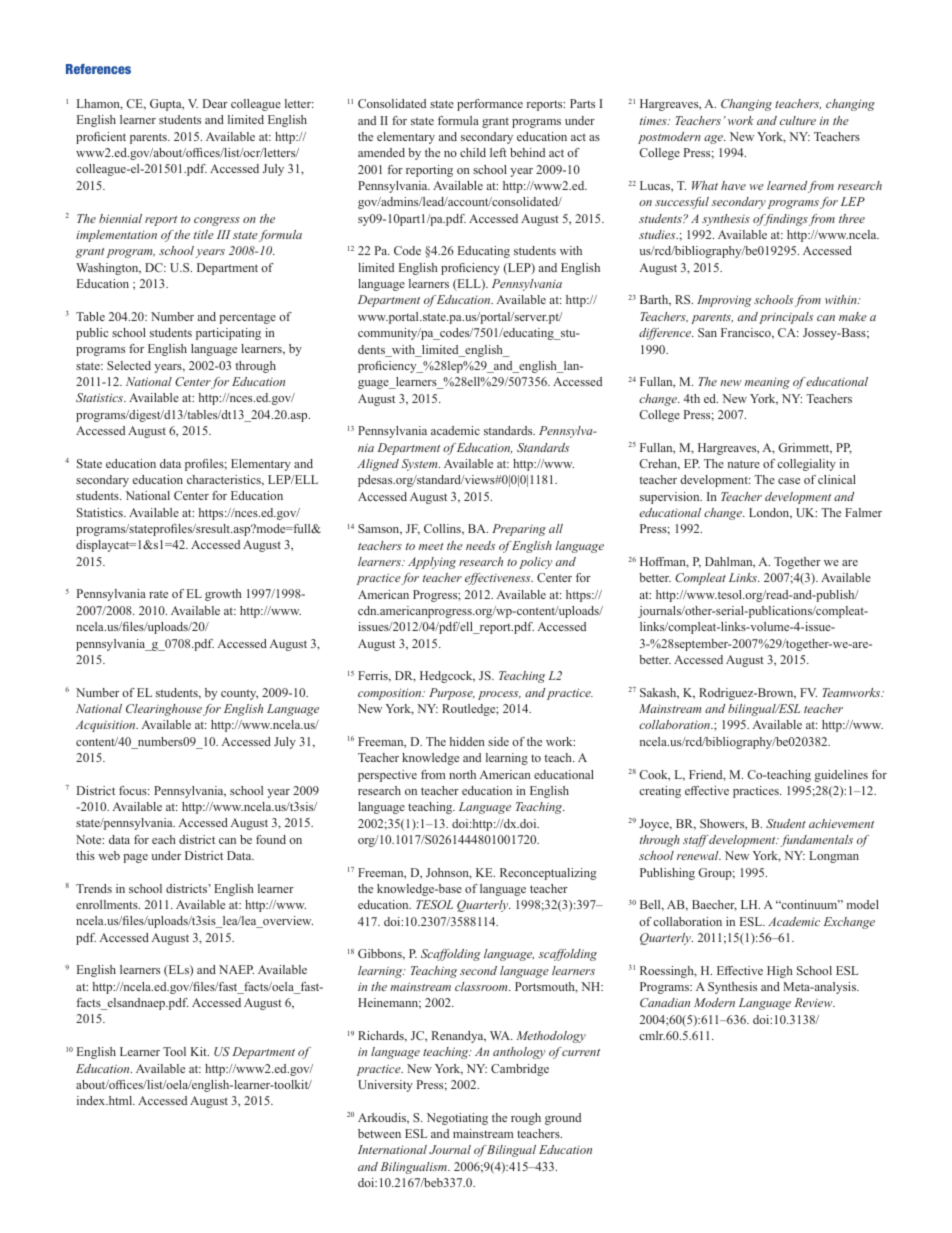  I want to click on between, so click(379, 1133).
